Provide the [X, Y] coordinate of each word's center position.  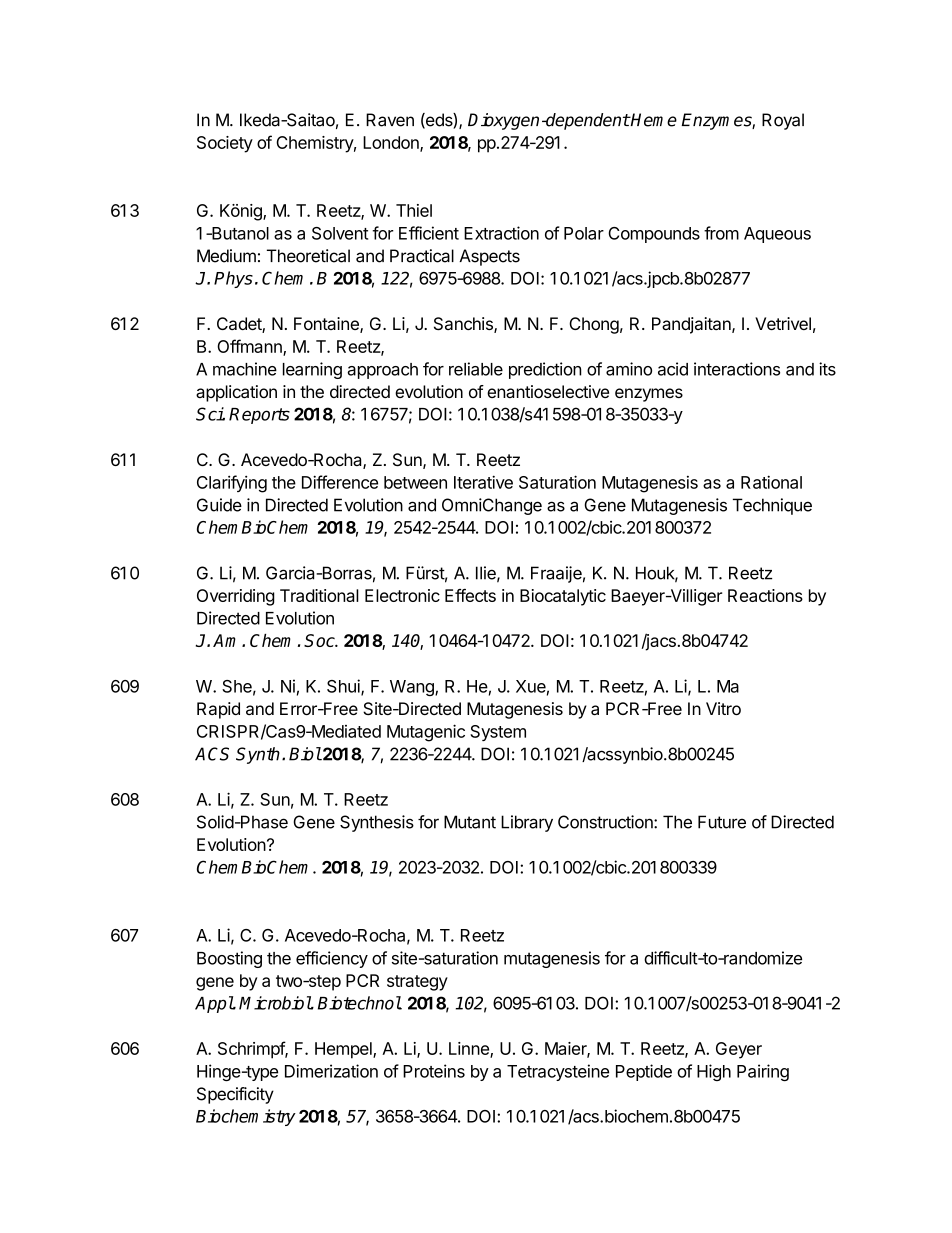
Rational [771, 482]
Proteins [434, 1071]
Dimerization [331, 1071]
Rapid [218, 710]
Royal [783, 121]
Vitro [723, 708]
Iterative [483, 482]
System [498, 733]
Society [225, 144]
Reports [259, 416]
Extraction [501, 233]
